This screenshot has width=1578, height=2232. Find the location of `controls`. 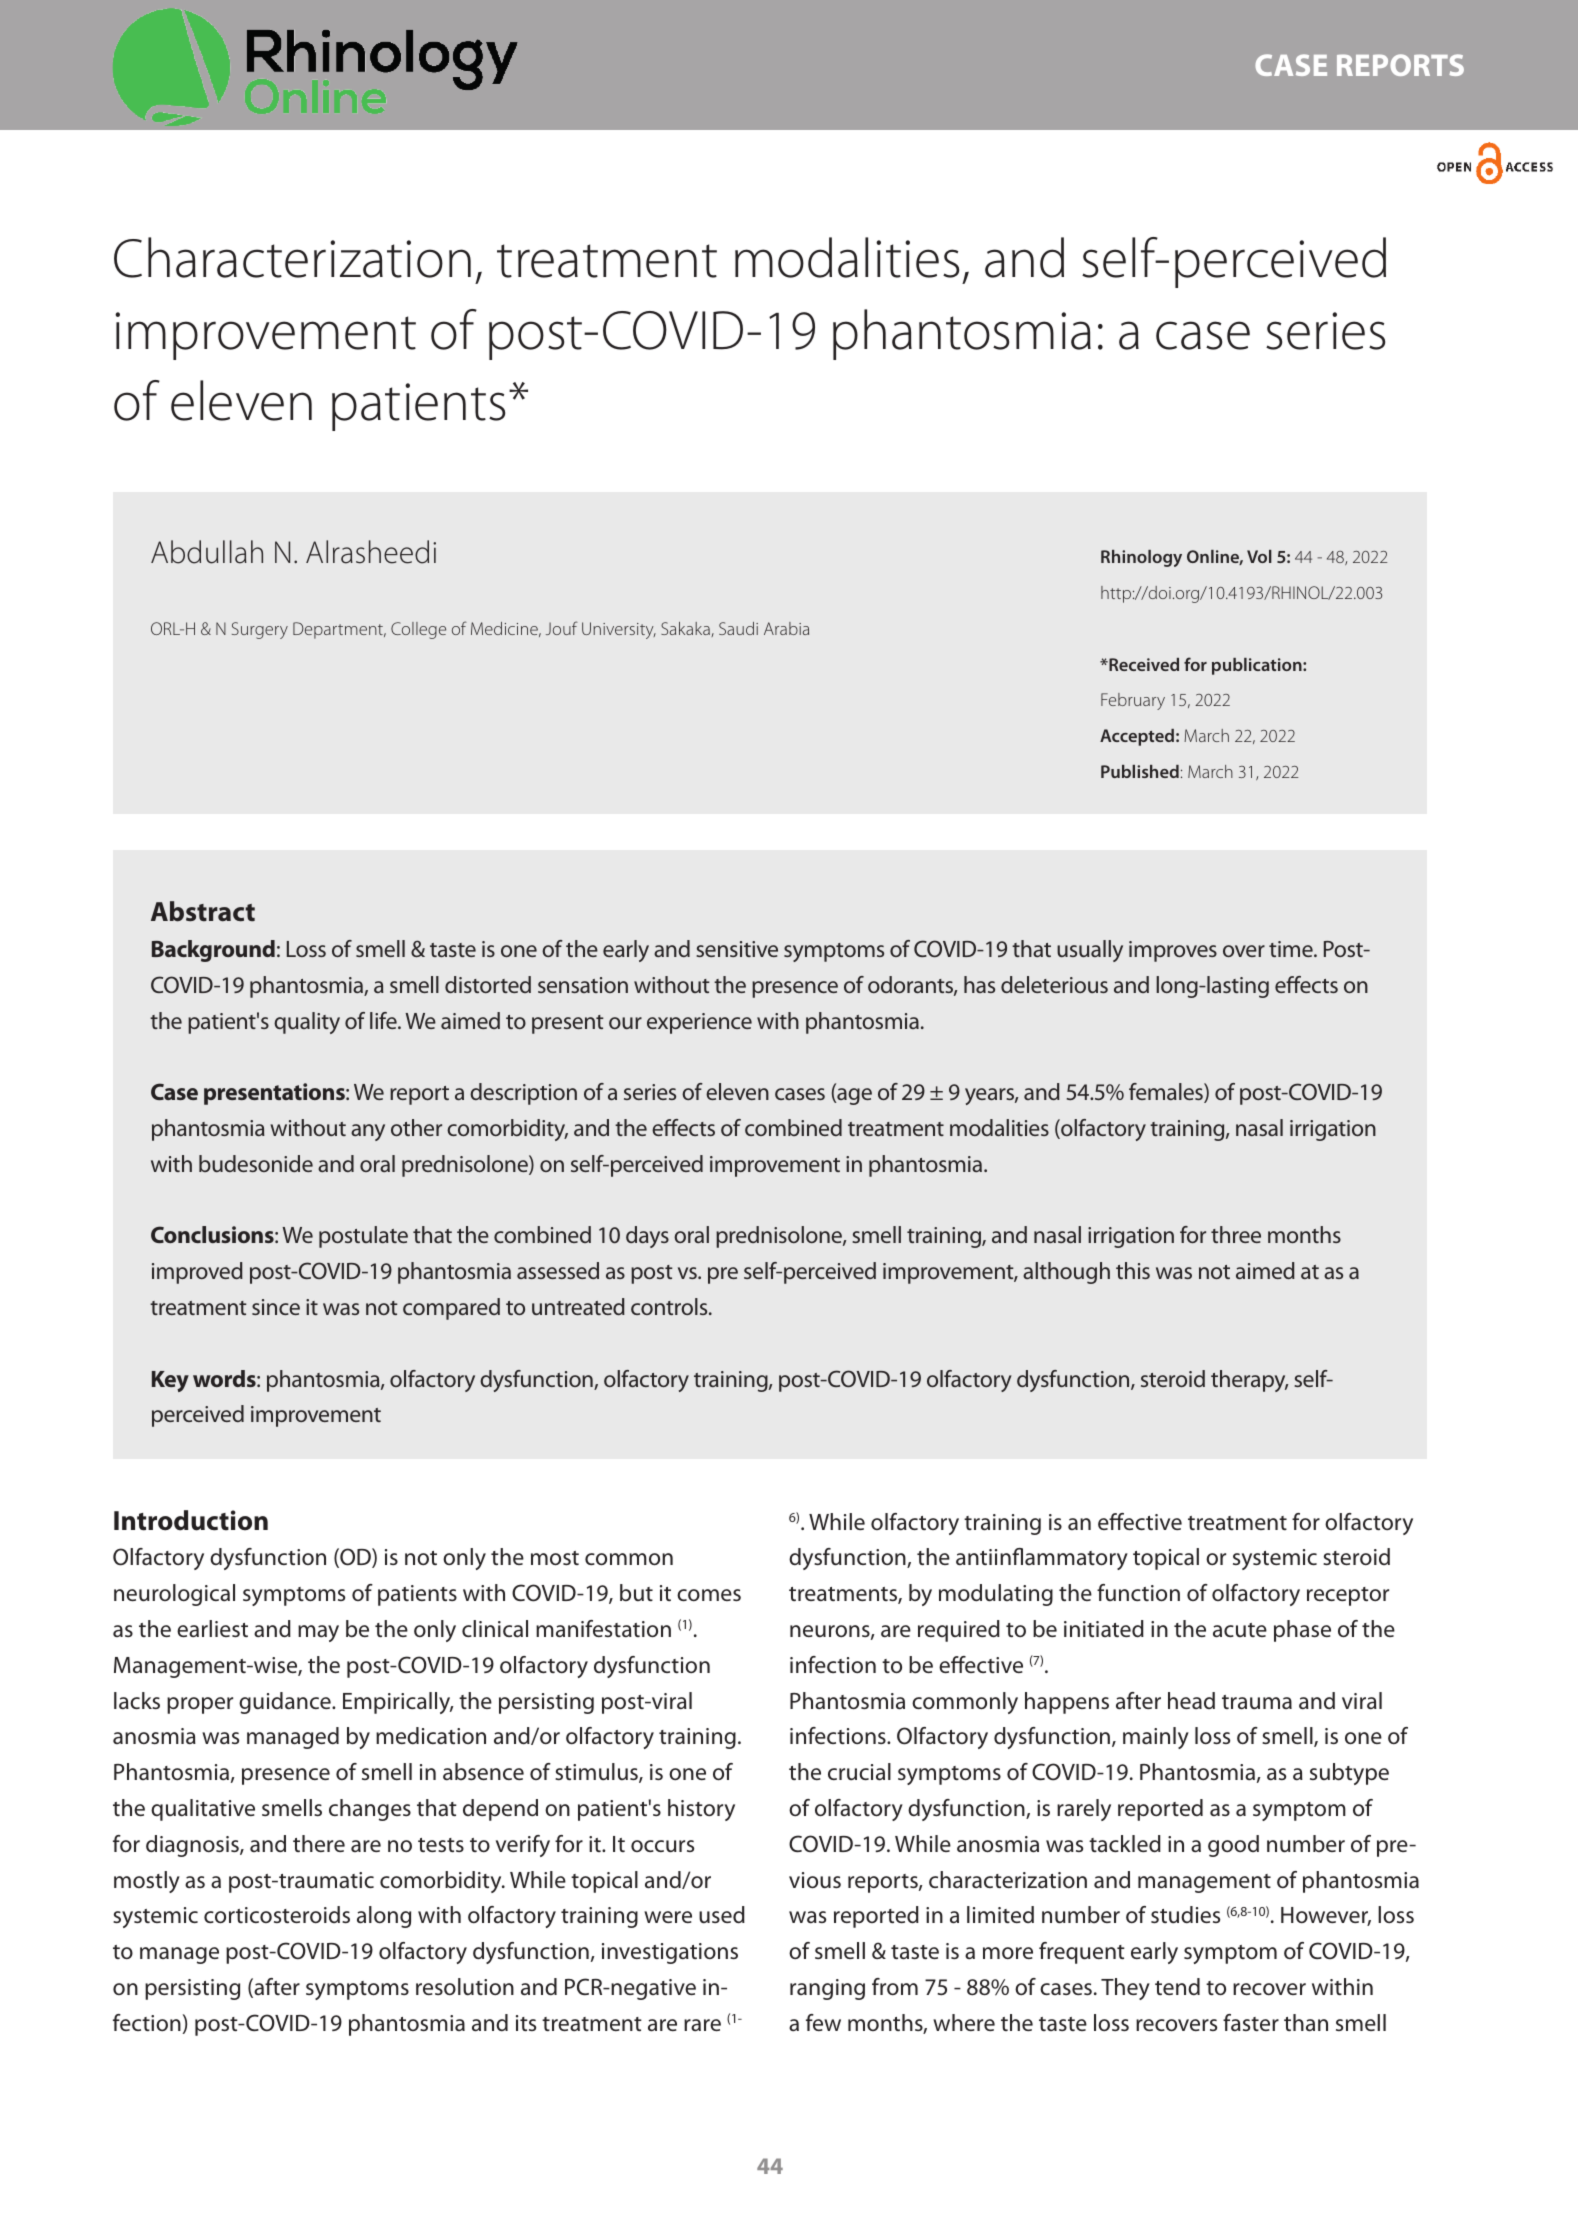

controls is located at coordinates (670, 1306).
